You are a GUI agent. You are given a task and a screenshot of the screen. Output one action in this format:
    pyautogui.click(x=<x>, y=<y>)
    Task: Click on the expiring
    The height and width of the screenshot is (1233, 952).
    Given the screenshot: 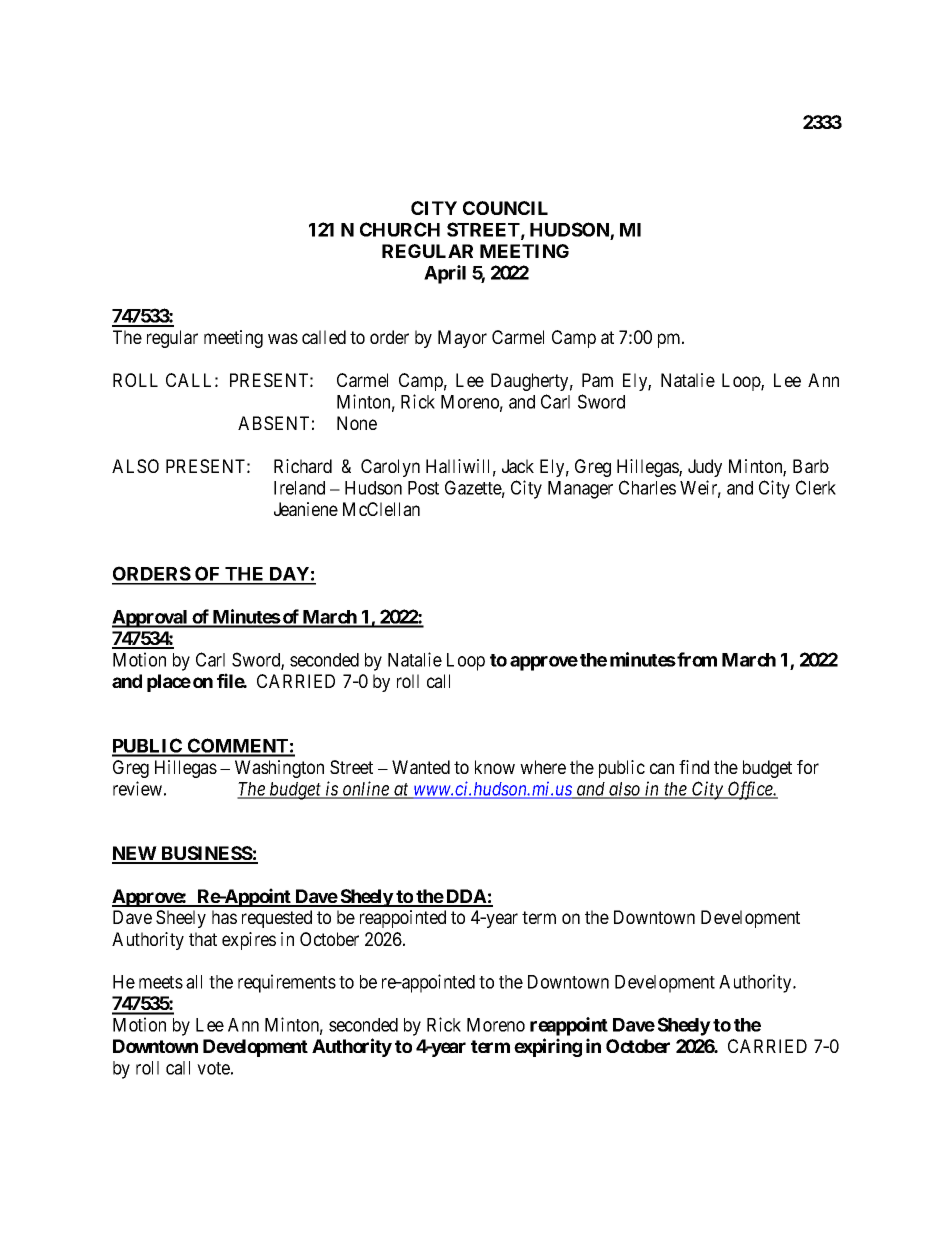 What is the action you would take?
    pyautogui.click(x=548, y=1047)
